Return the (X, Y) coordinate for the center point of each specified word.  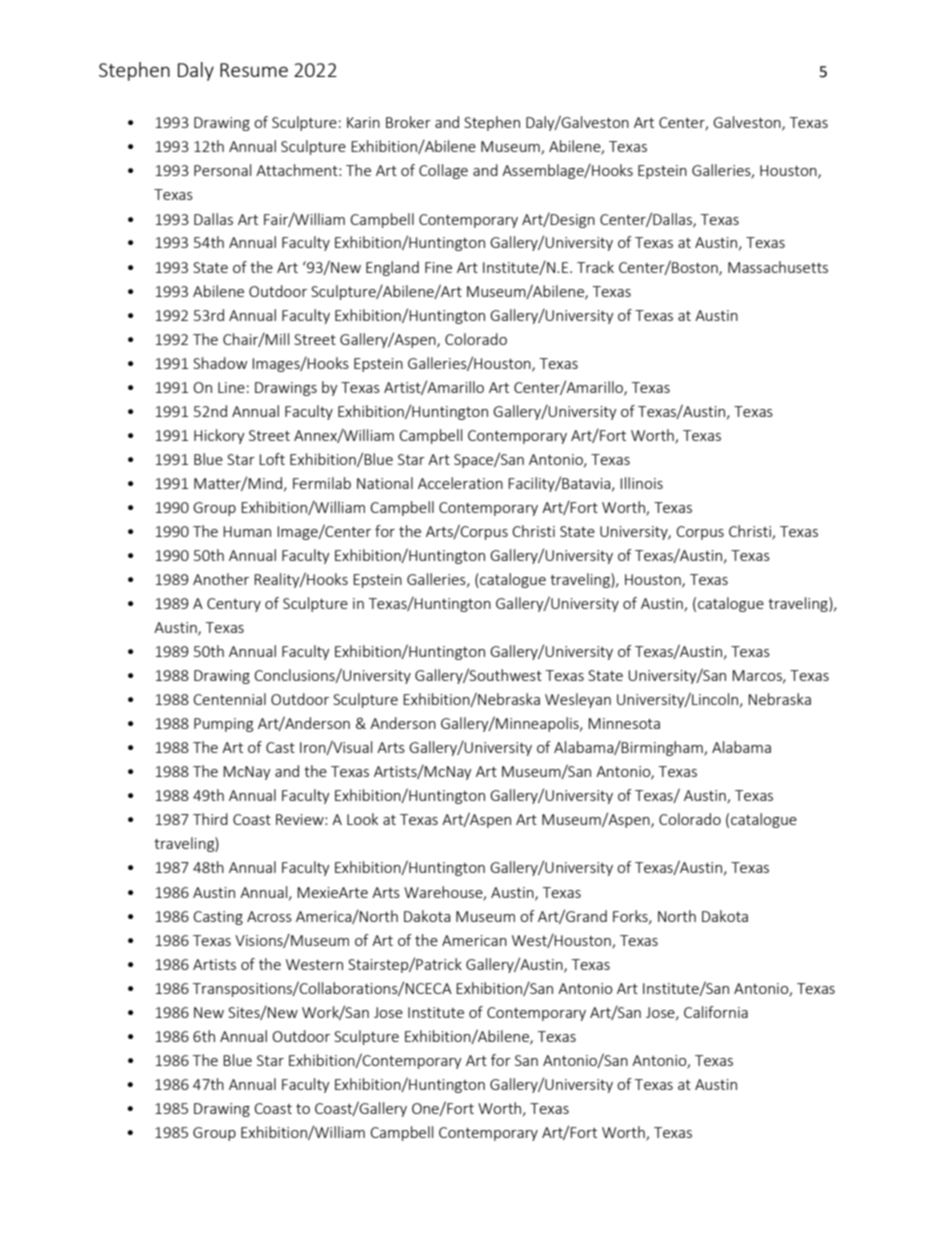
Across (269, 916)
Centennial (229, 699)
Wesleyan (578, 700)
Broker (408, 122)
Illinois (641, 483)
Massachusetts (778, 267)
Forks (631, 917)
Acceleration (460, 483)
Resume (254, 70)
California (716, 1012)
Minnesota (624, 723)
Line (231, 387)
